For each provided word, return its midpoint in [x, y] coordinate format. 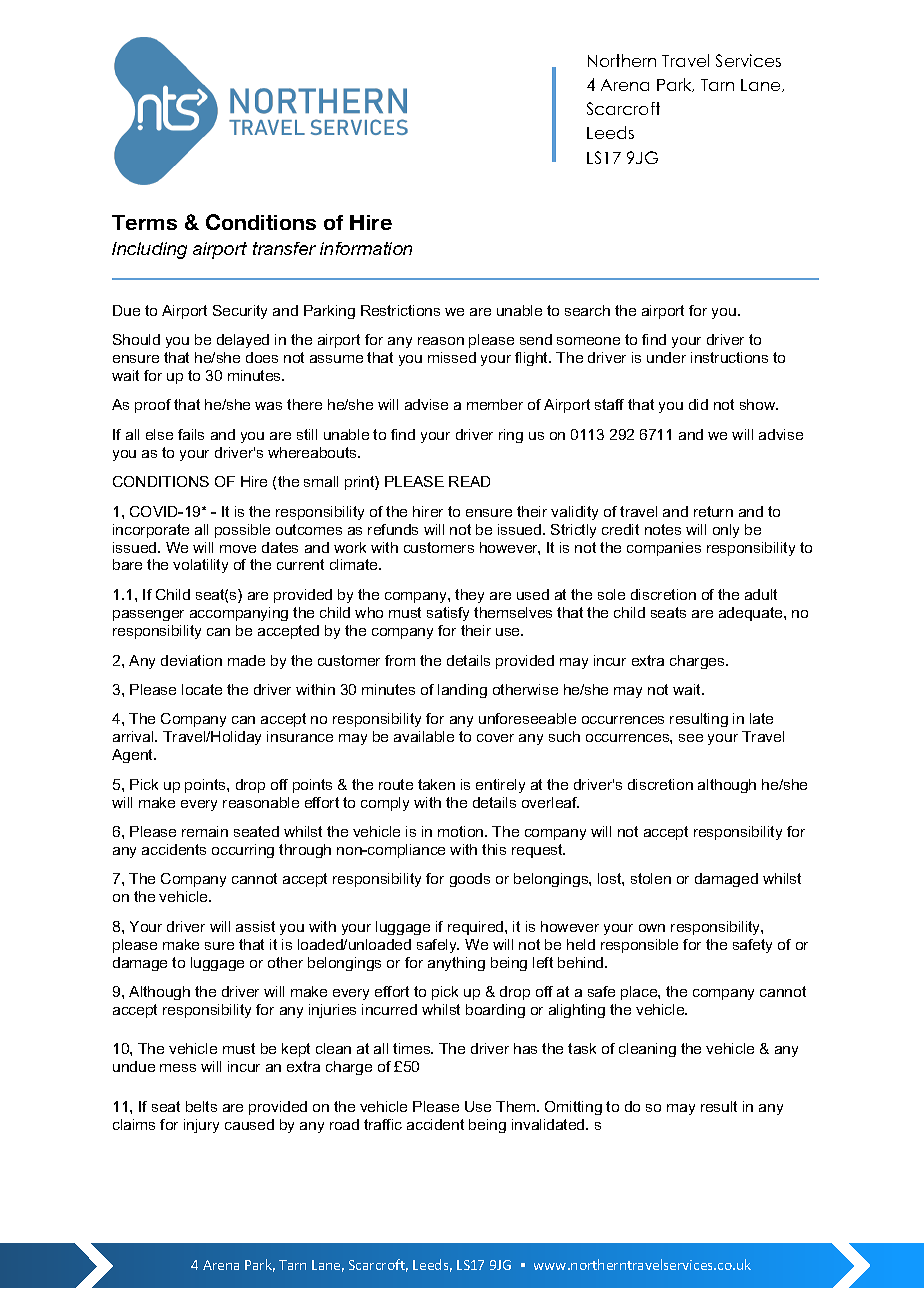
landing [462, 691]
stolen [651, 878]
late [761, 718]
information [366, 248]
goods [470, 880]
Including [149, 250]
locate [202, 689]
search [587, 310]
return [713, 511]
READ [469, 481]
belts [201, 1106]
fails [191, 434]
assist [255, 926]
